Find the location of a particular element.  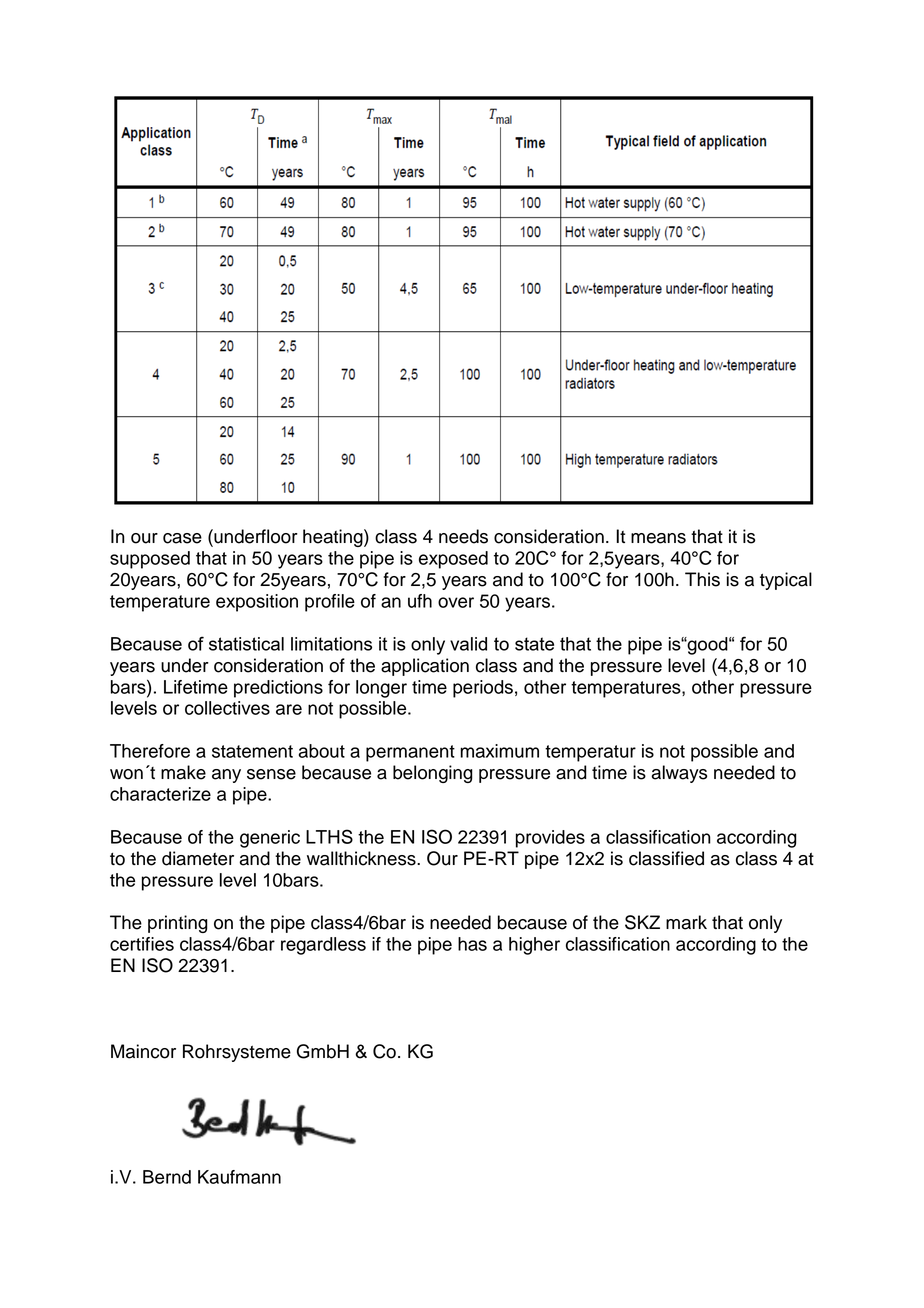

higher is located at coordinates (534, 946).
